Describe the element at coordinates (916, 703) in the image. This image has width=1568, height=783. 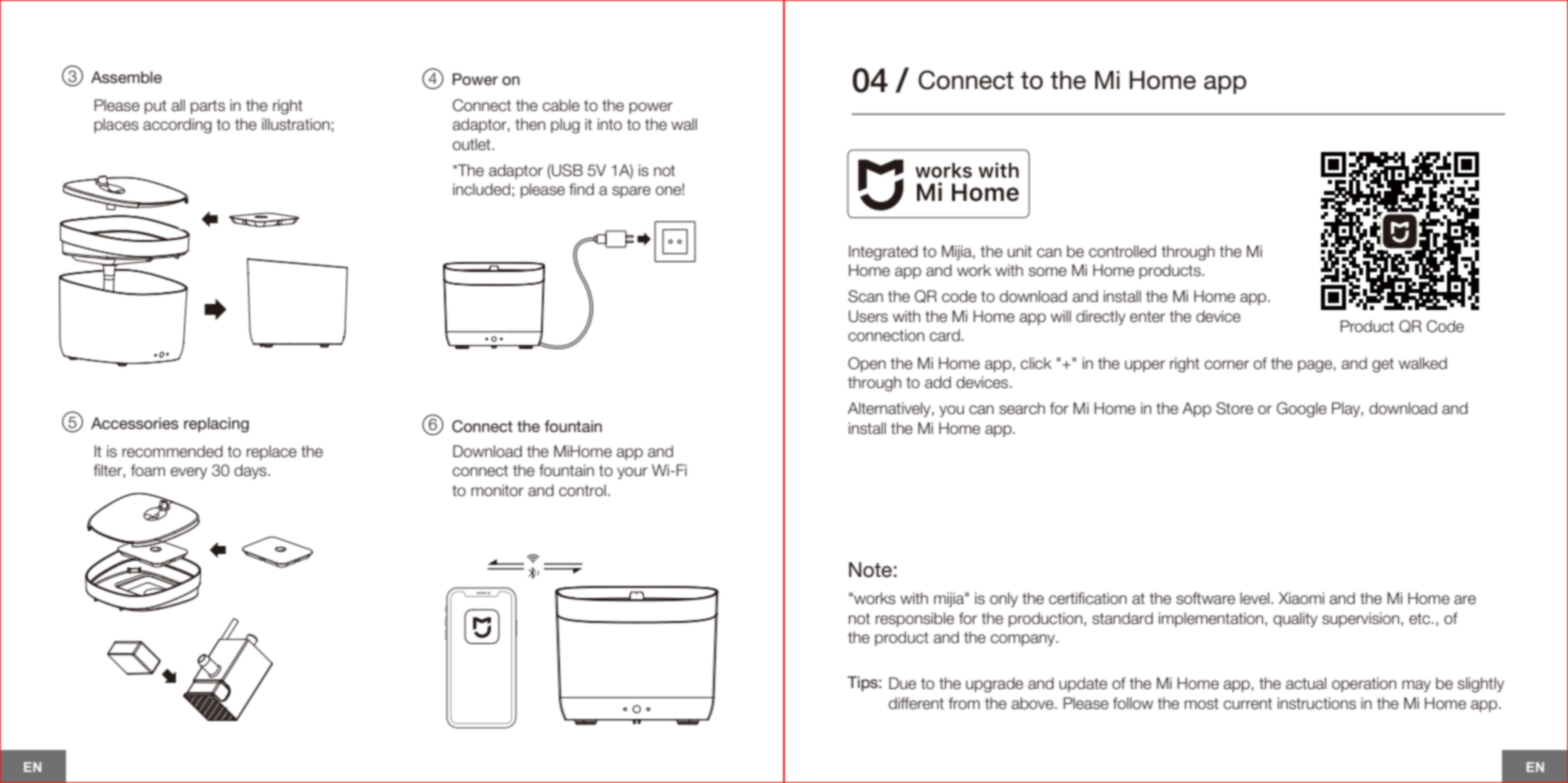
I see `different` at that location.
